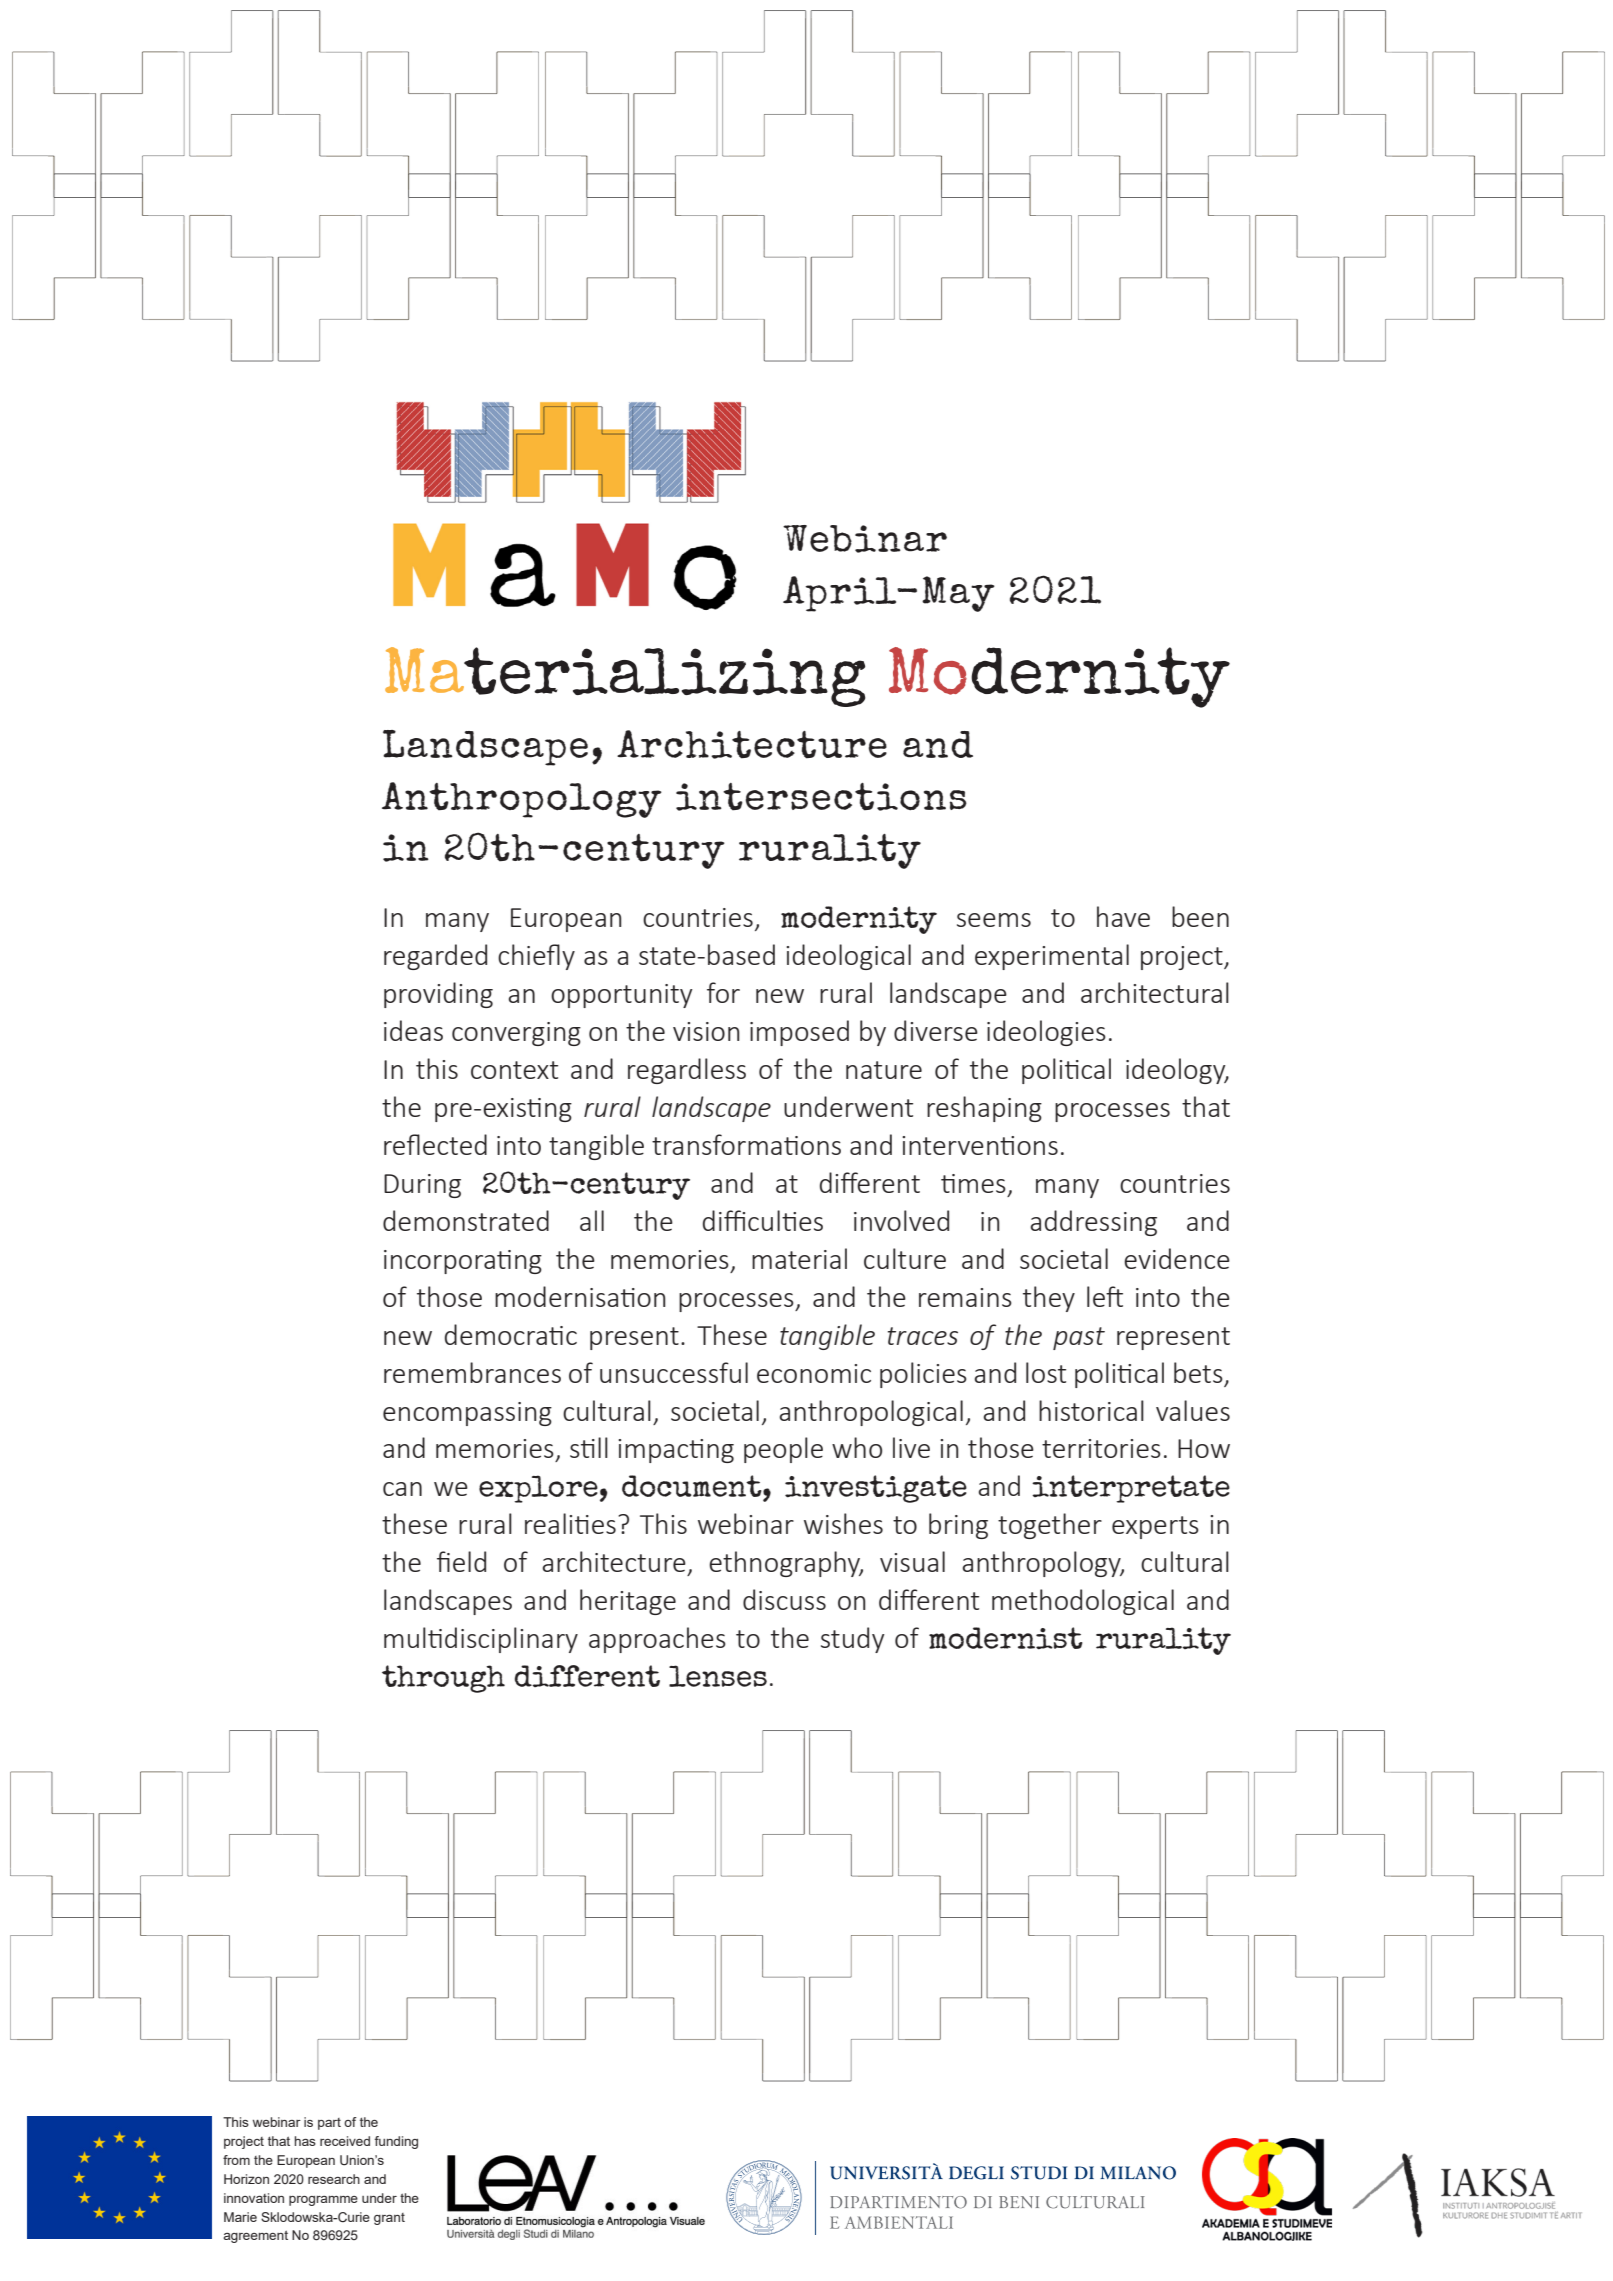 The image size is (1613, 2281). I want to click on intersections, so click(821, 797).
